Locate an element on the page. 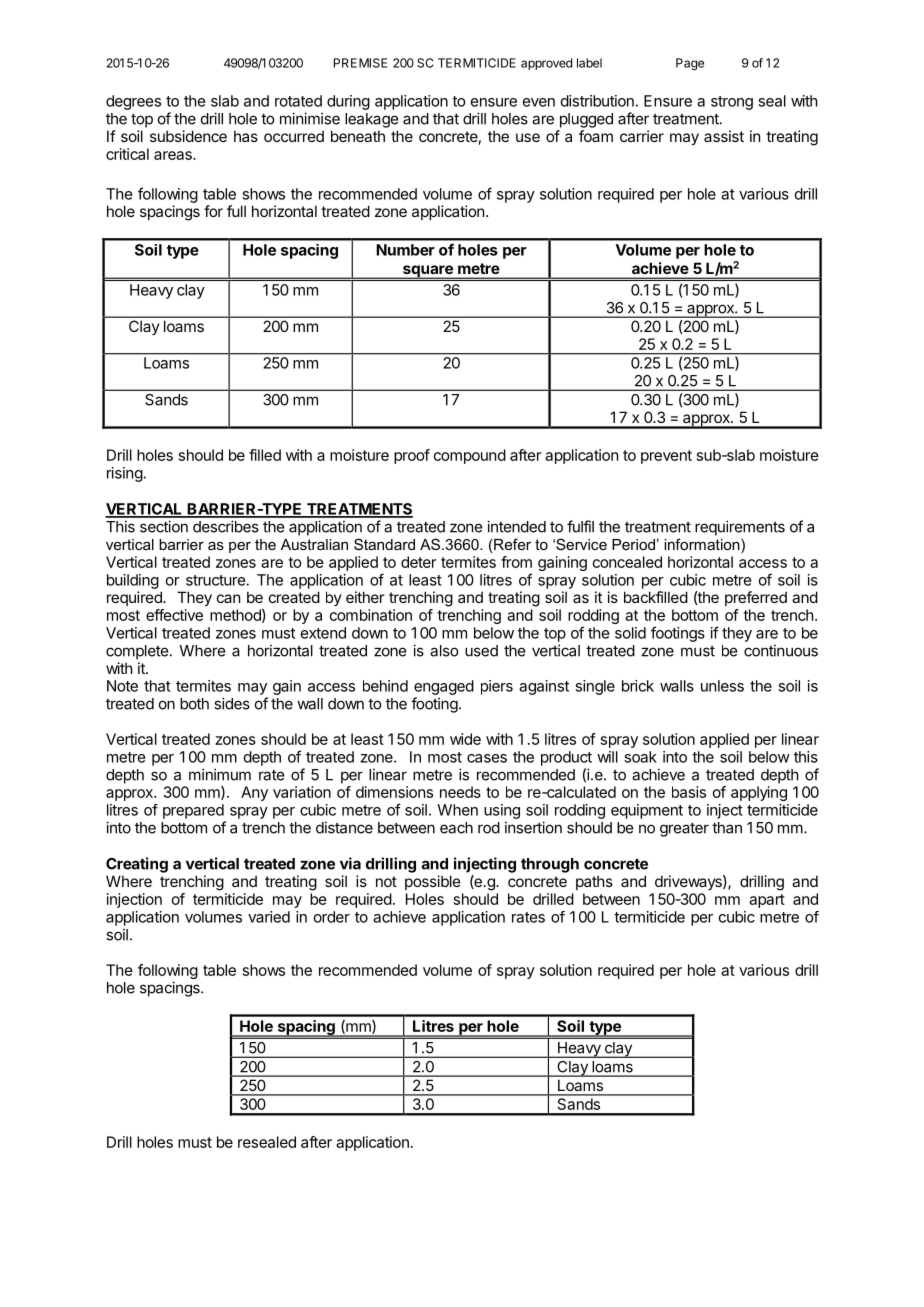 Image resolution: width=924 pixels, height=1307 pixels. compound is located at coordinates (470, 456).
